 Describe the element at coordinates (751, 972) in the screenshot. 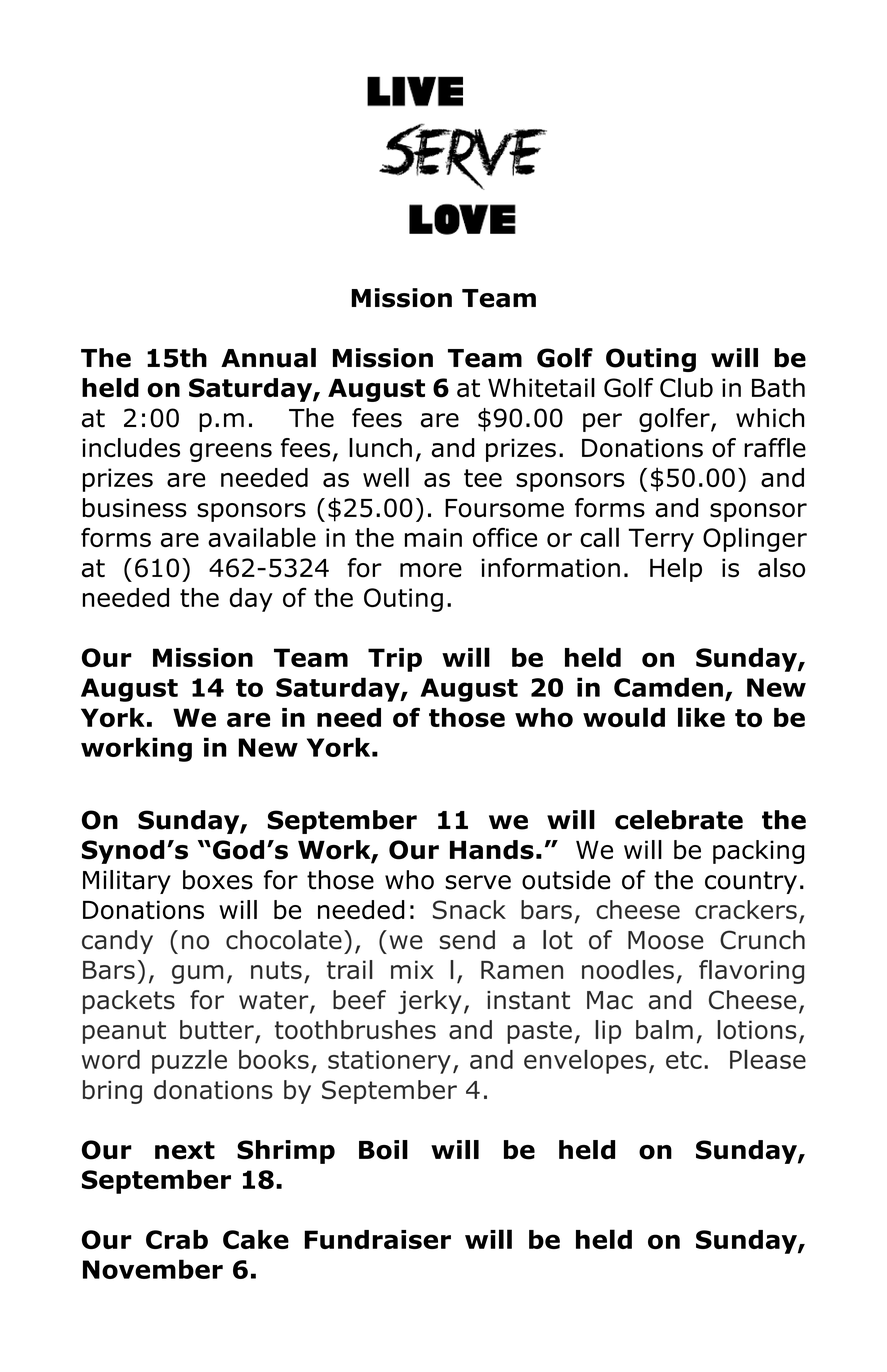

I see `flavoring` at that location.
